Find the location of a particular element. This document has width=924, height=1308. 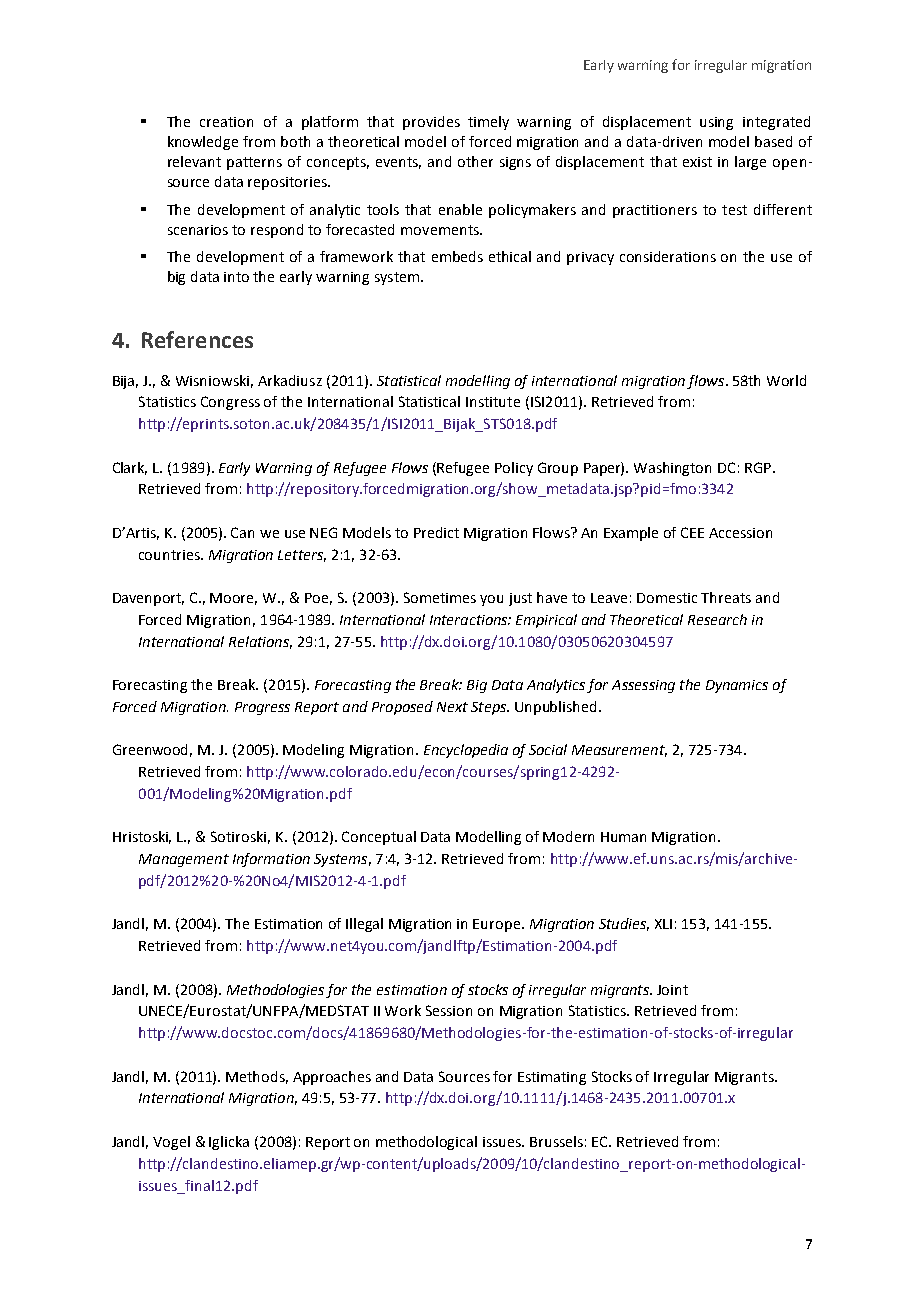

Research is located at coordinates (717, 619).
